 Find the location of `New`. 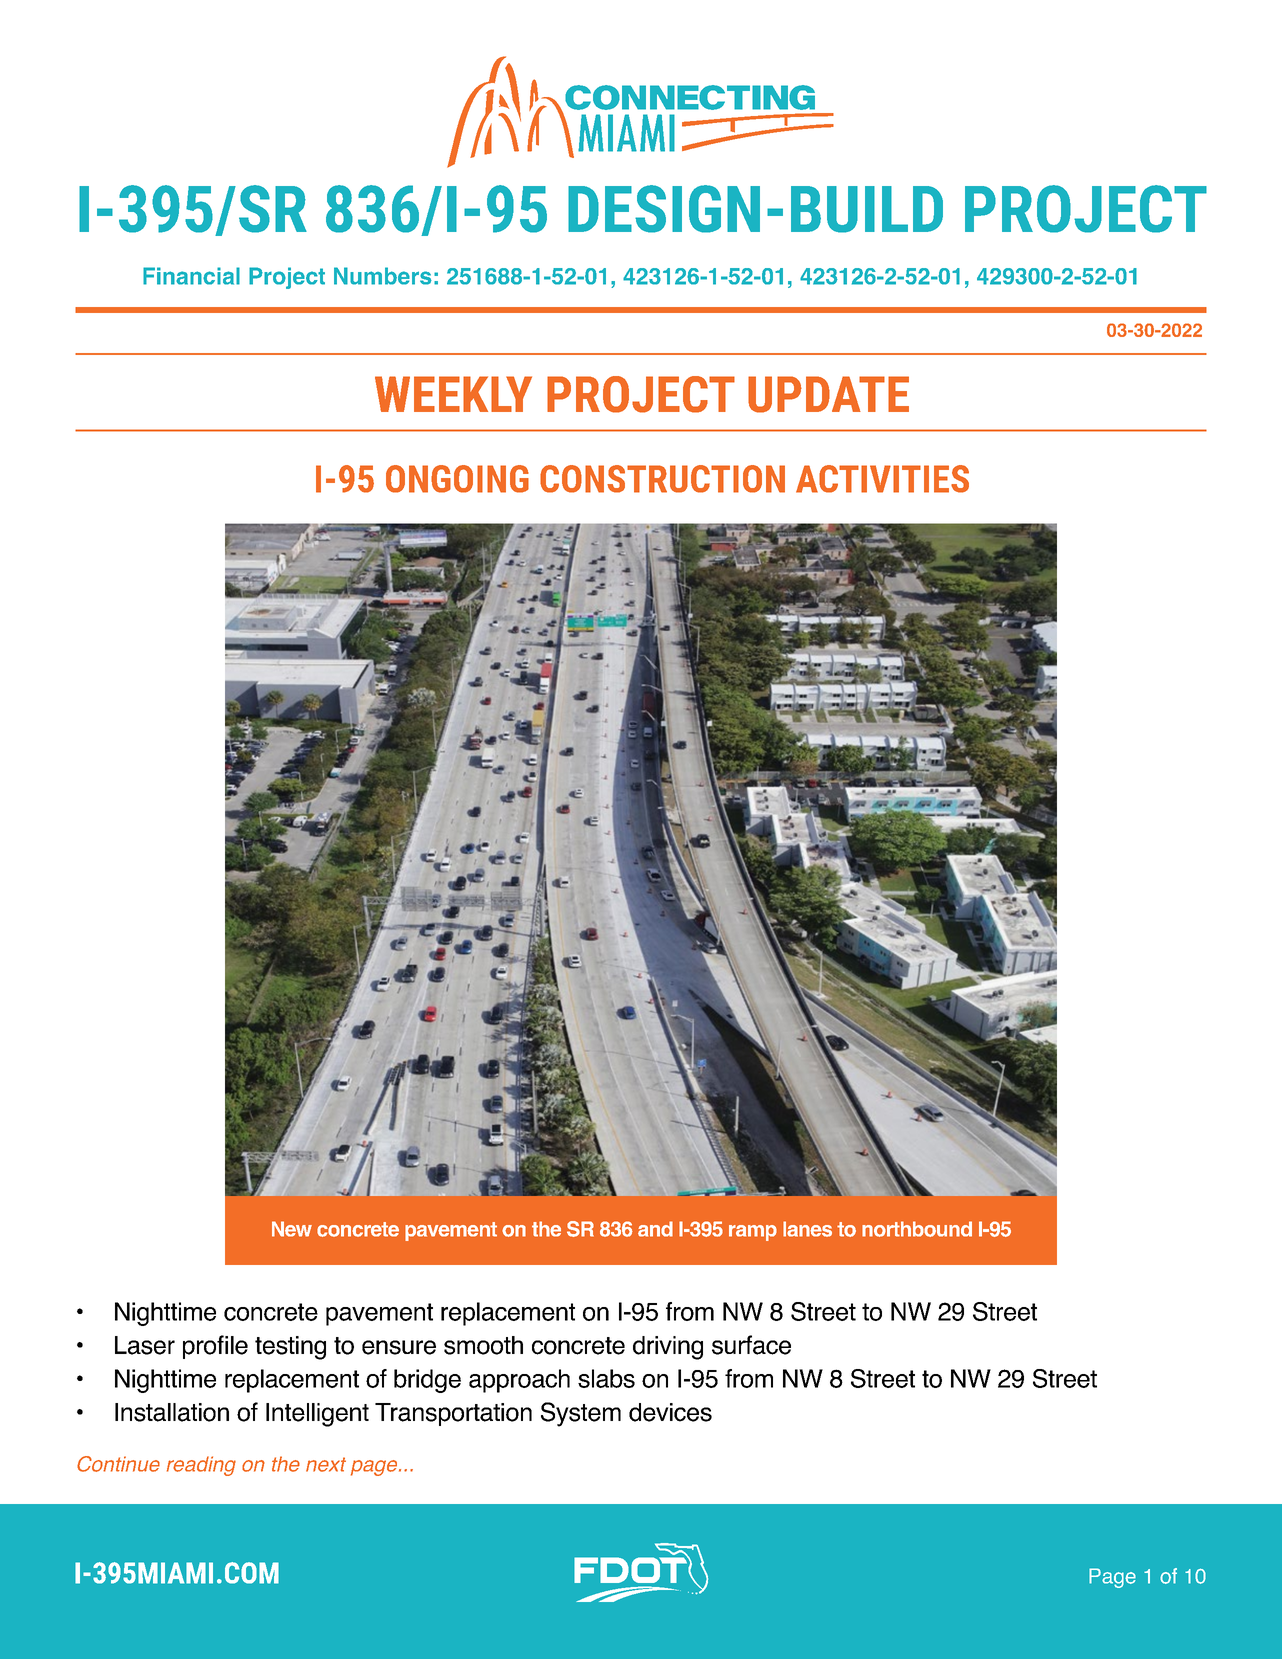

New is located at coordinates (292, 1229).
